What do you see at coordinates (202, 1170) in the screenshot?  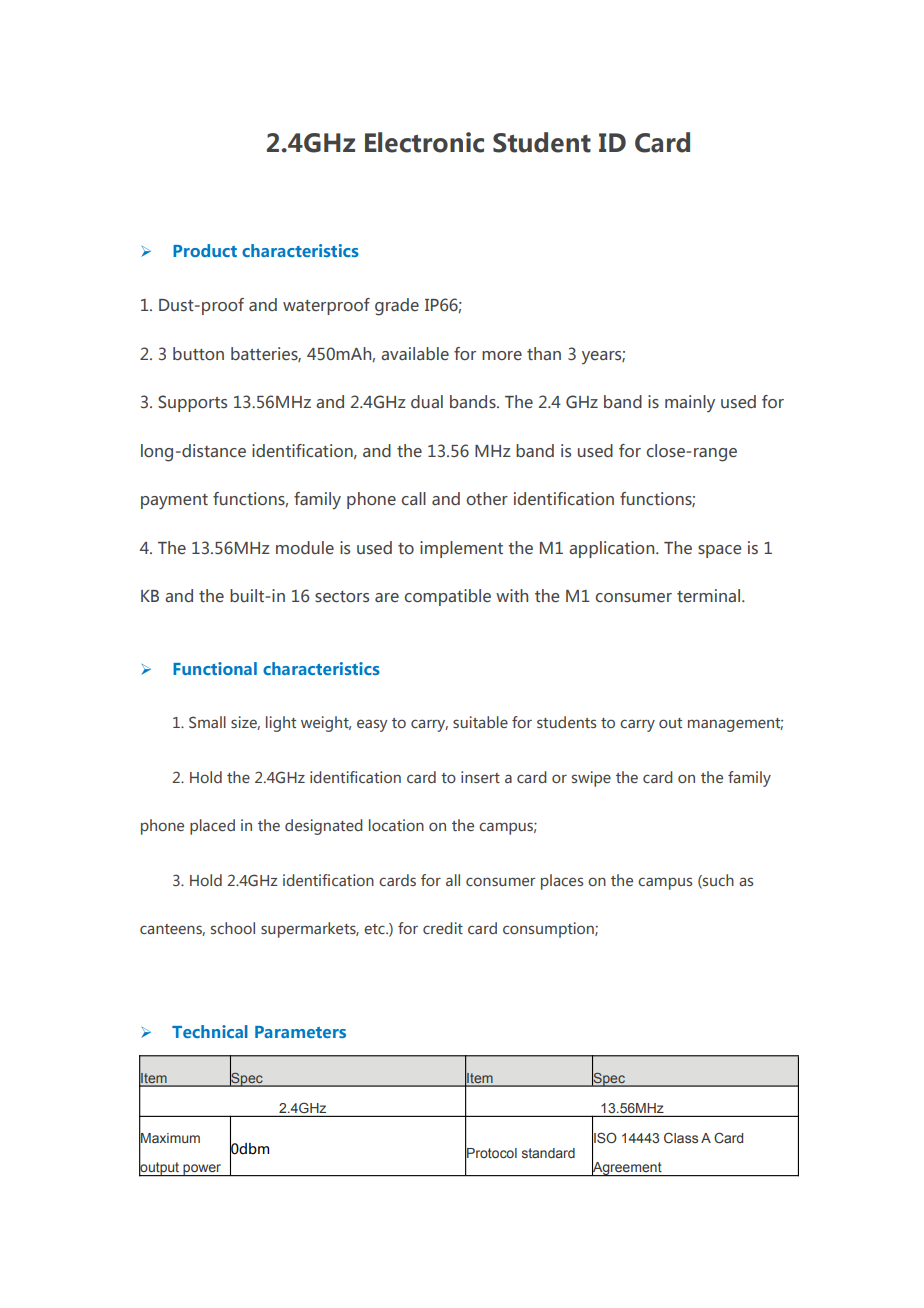 I see `power` at bounding box center [202, 1170].
